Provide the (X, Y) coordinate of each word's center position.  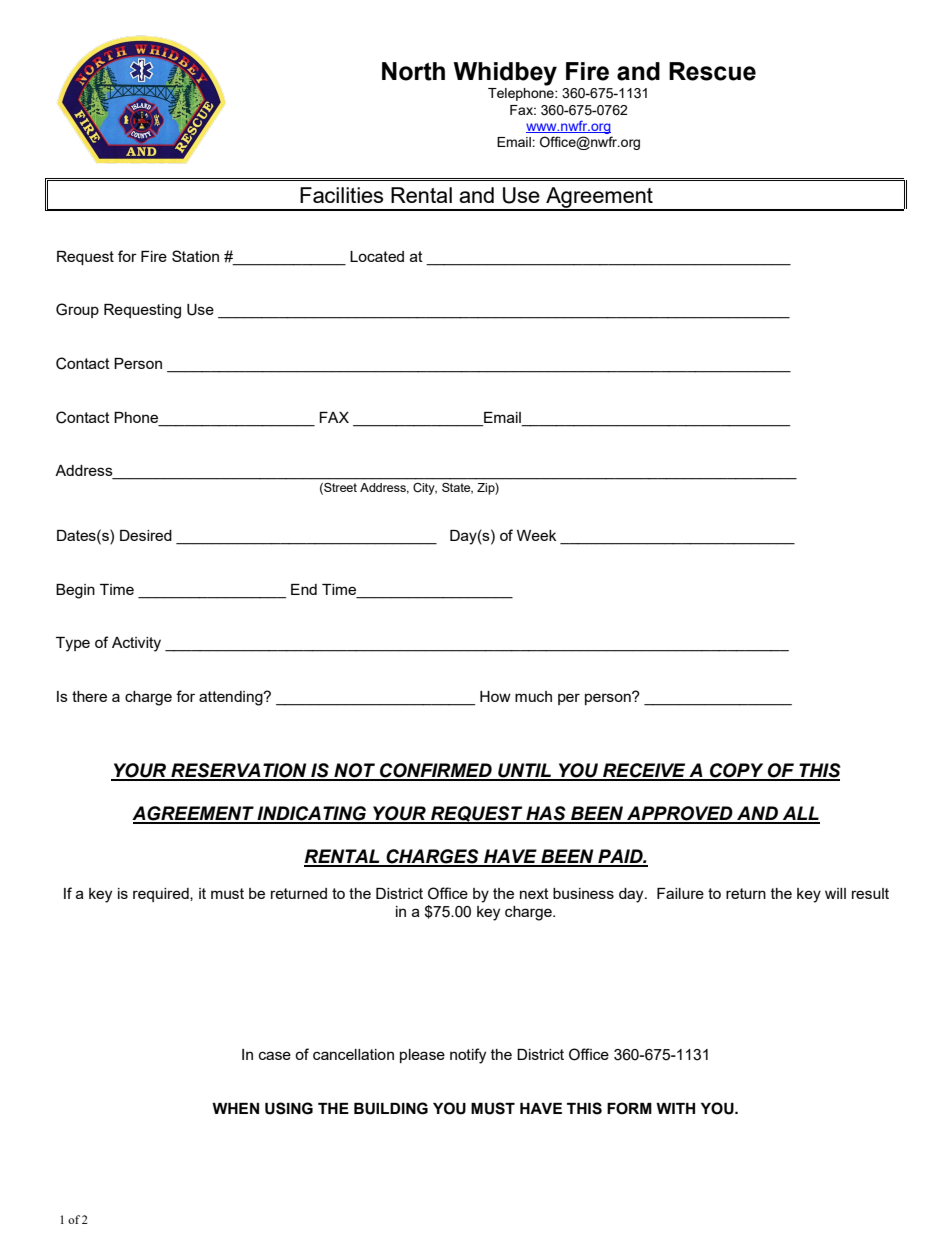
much (533, 696)
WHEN (235, 1108)
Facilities (341, 195)
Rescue (712, 71)
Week (536, 535)
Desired (146, 535)
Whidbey (505, 74)
